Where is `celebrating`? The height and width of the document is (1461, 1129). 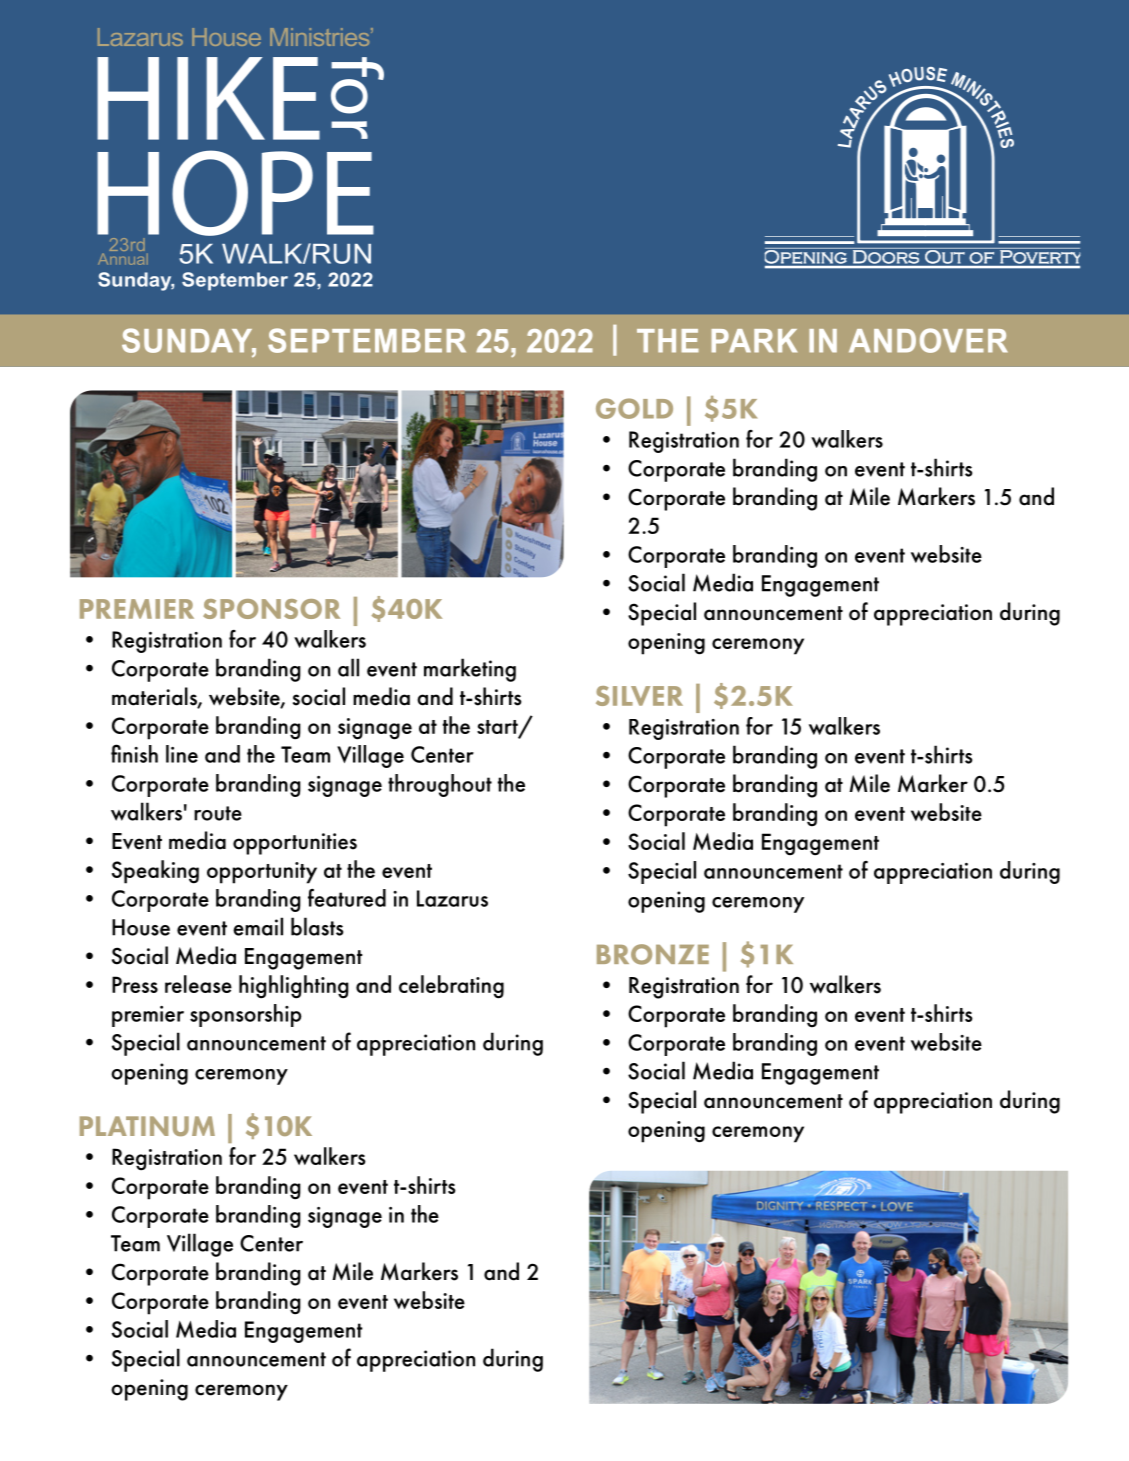 celebrating is located at coordinates (451, 987).
